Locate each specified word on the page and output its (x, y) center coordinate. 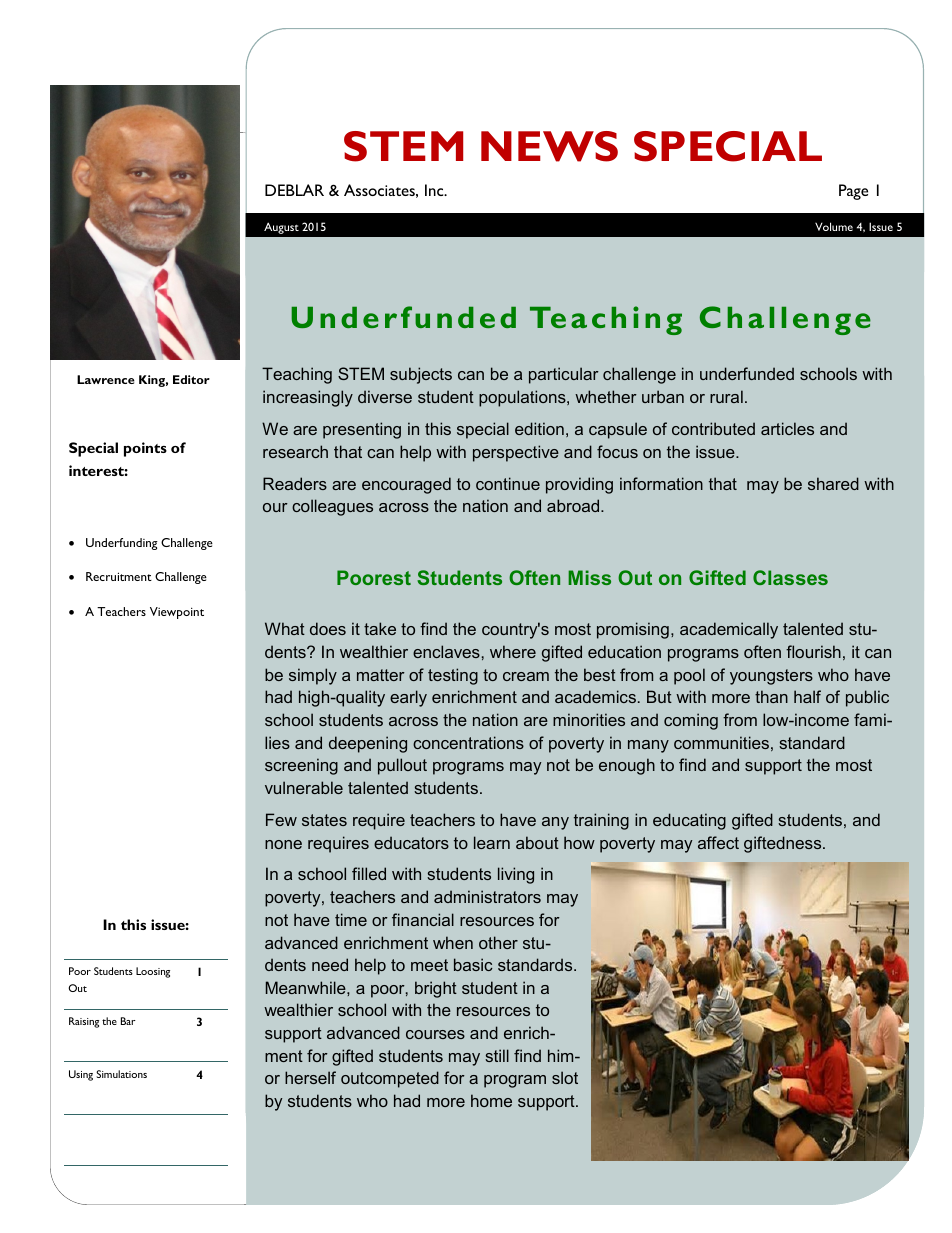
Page (853, 192)
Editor (191, 379)
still (497, 1055)
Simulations (121, 1074)
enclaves (446, 651)
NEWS (549, 146)
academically (729, 630)
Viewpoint (177, 613)
